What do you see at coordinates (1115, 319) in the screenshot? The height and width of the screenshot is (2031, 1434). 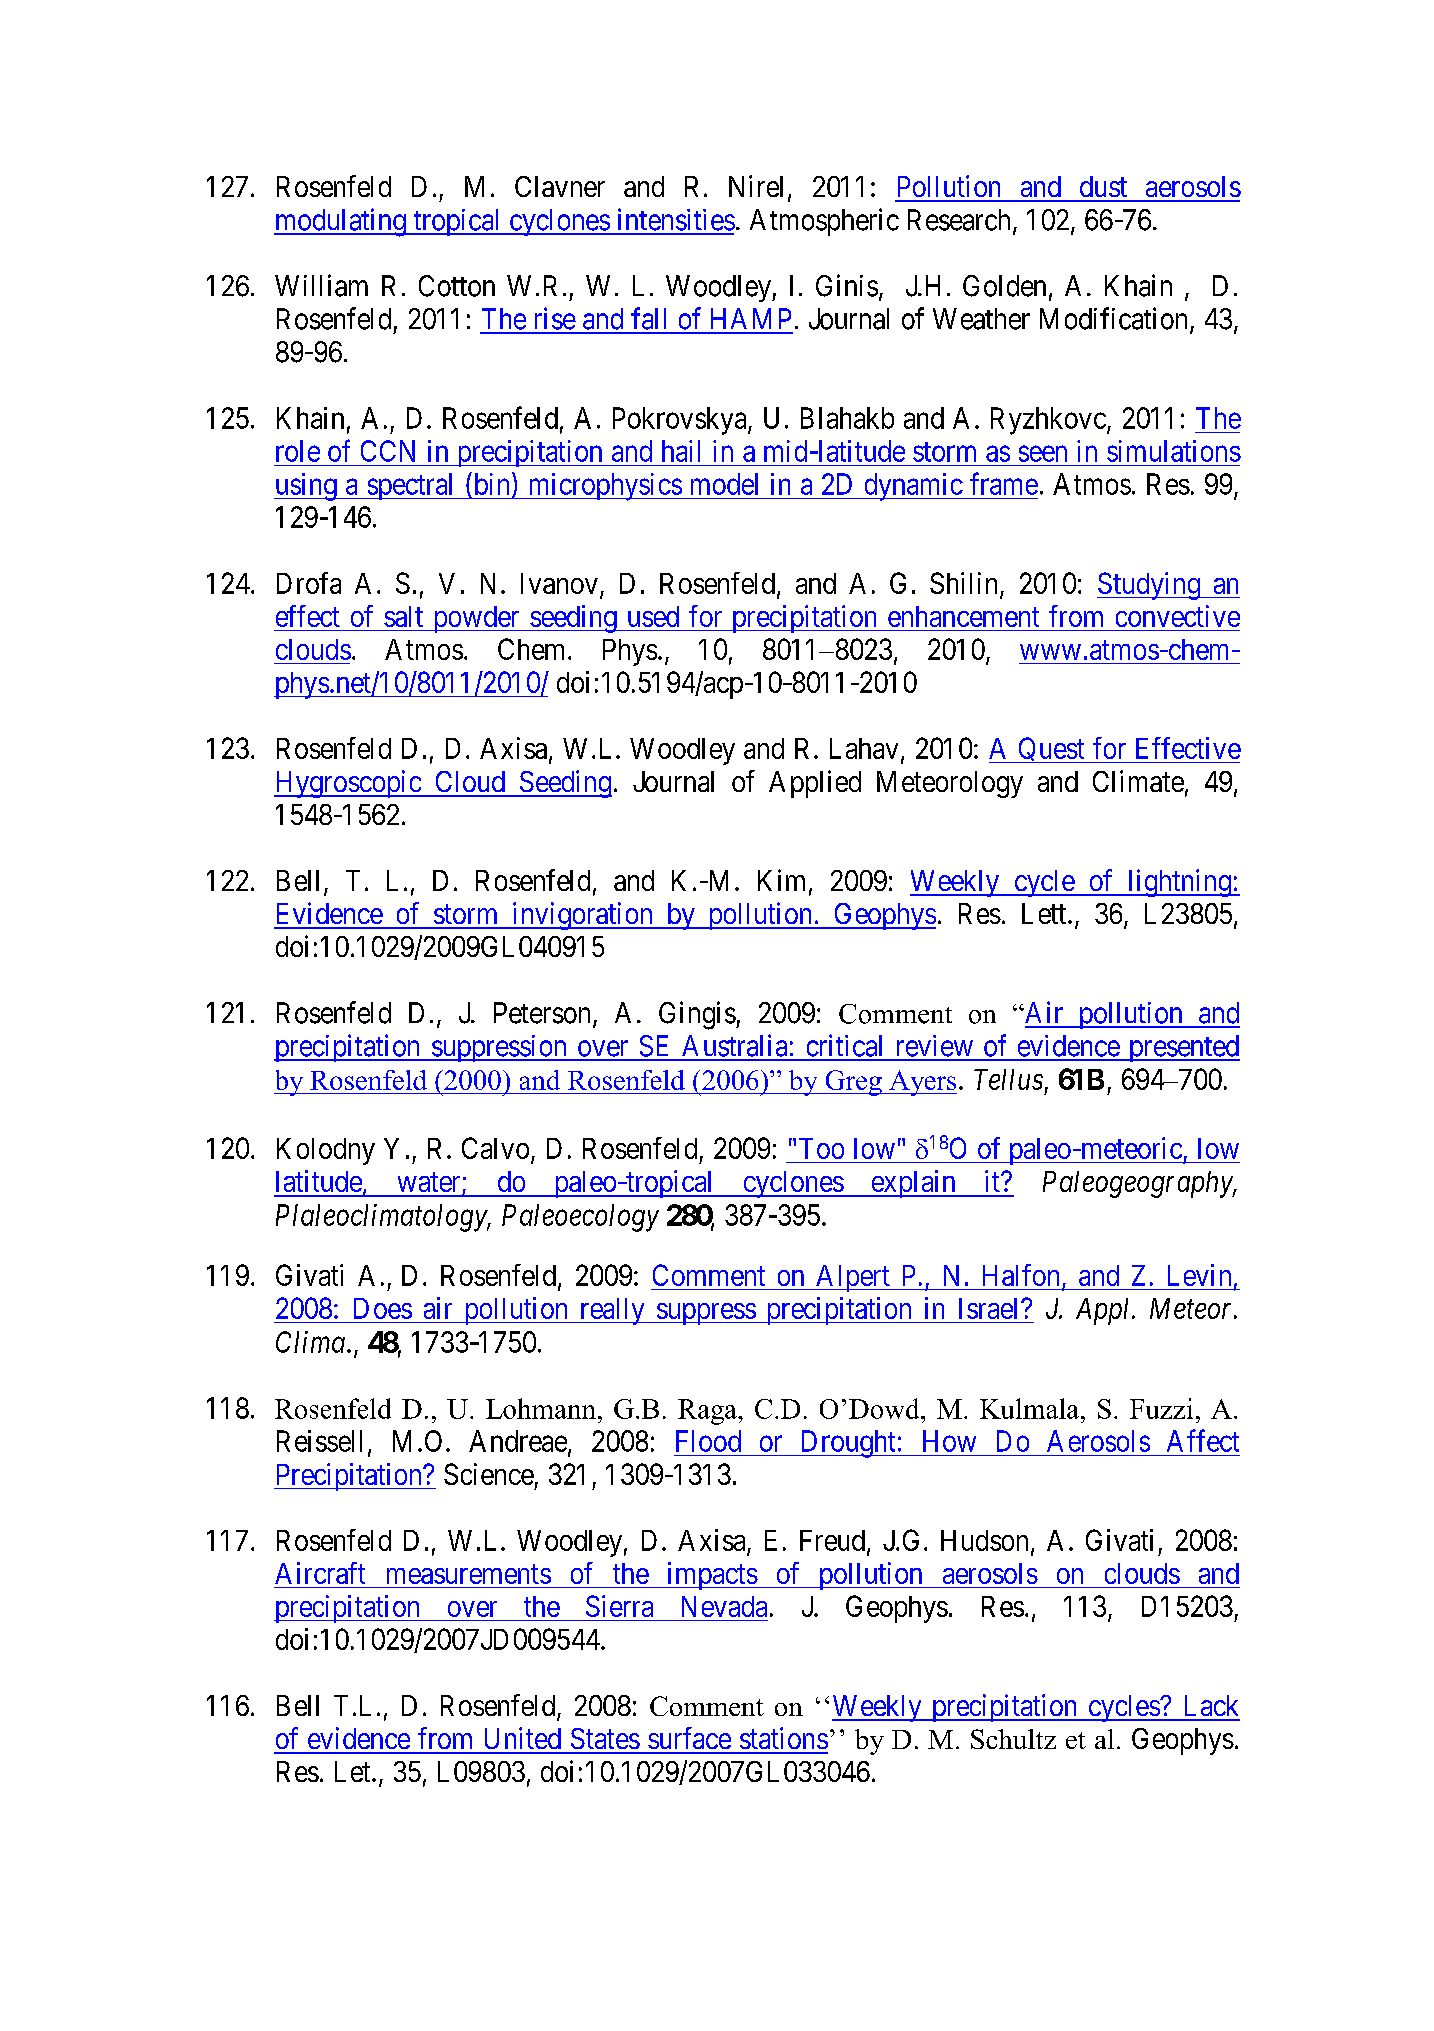 I see `Modification` at bounding box center [1115, 319].
